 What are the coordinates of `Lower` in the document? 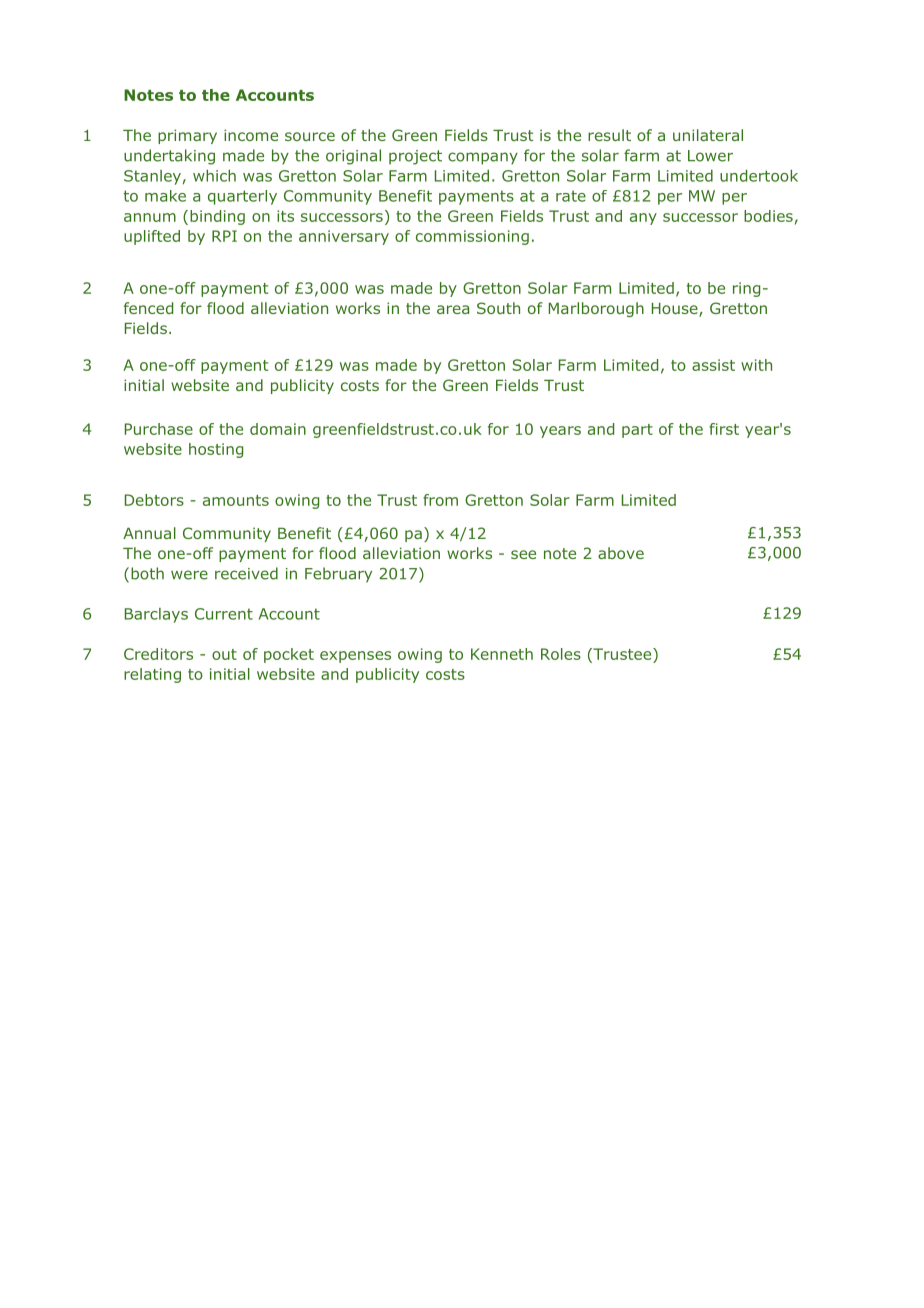 It's located at (710, 156).
